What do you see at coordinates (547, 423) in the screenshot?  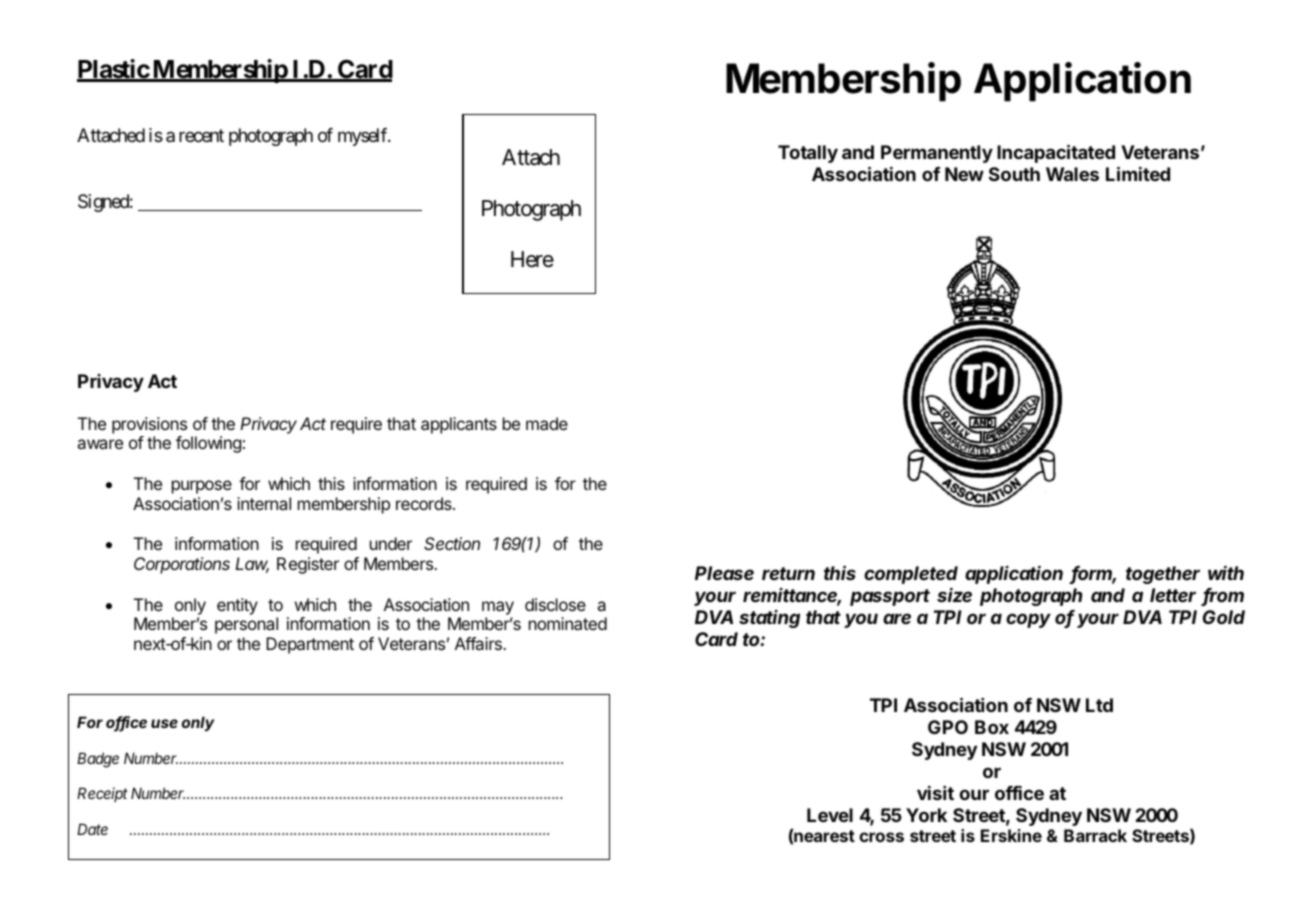 I see `made` at bounding box center [547, 423].
